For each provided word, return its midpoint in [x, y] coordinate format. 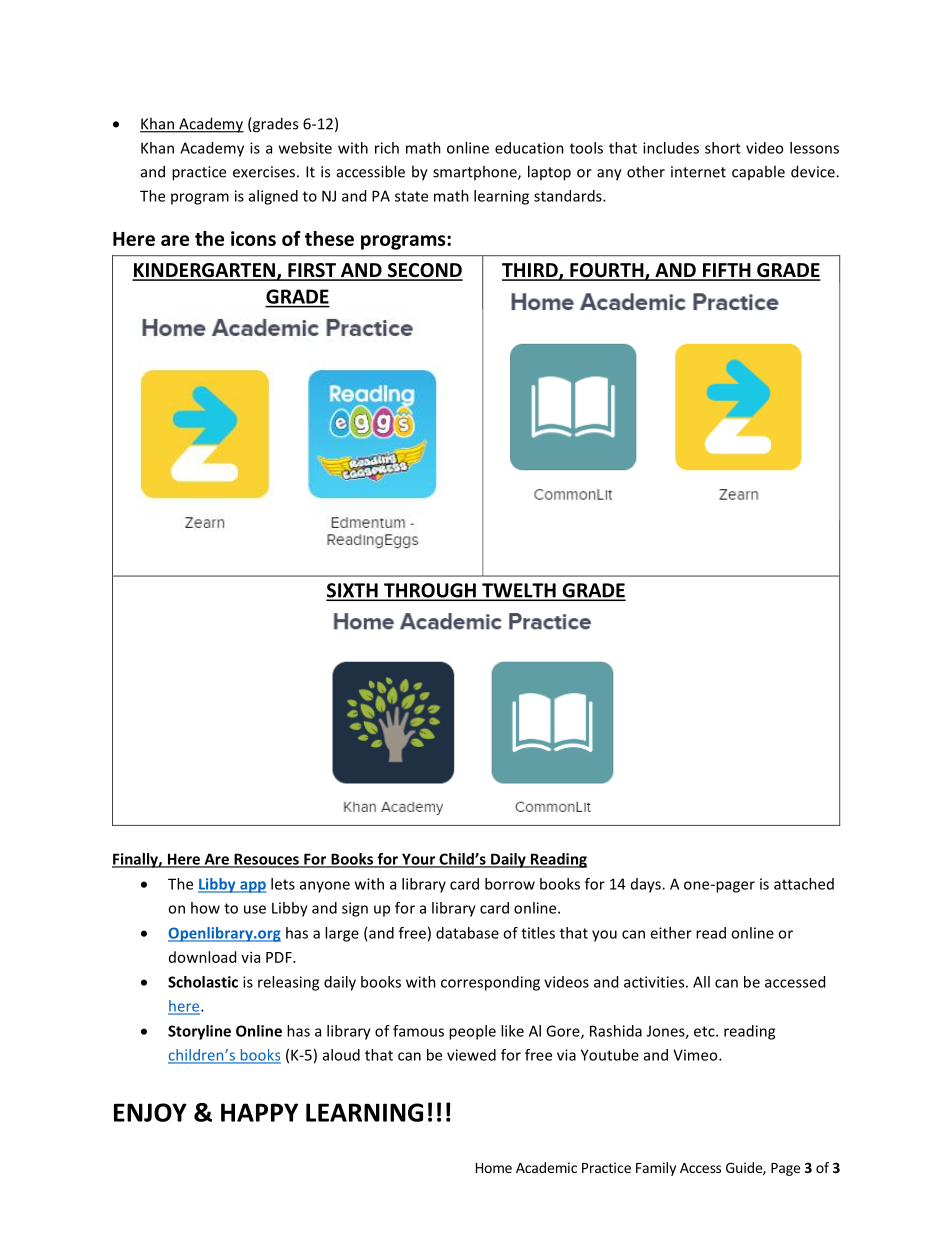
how [205, 908]
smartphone [476, 172]
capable [758, 172]
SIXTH [353, 591]
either [671, 933]
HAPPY [259, 1112]
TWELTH [519, 591]
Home [494, 1168]
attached [804, 884]
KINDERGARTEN [204, 271]
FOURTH [607, 271]
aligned [273, 197]
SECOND [424, 271]
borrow [510, 884]
